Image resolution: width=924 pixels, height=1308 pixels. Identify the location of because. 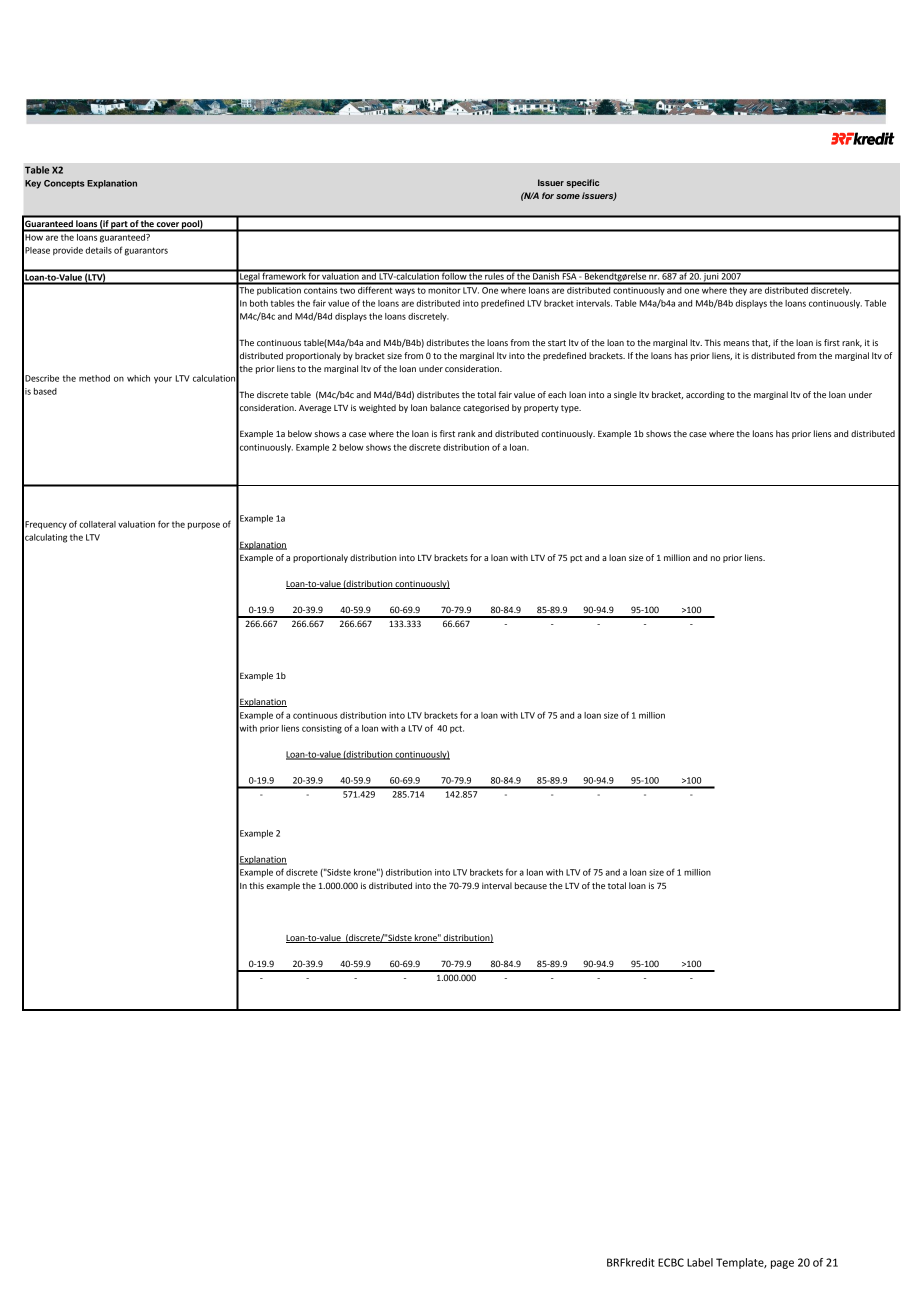
(531, 885).
